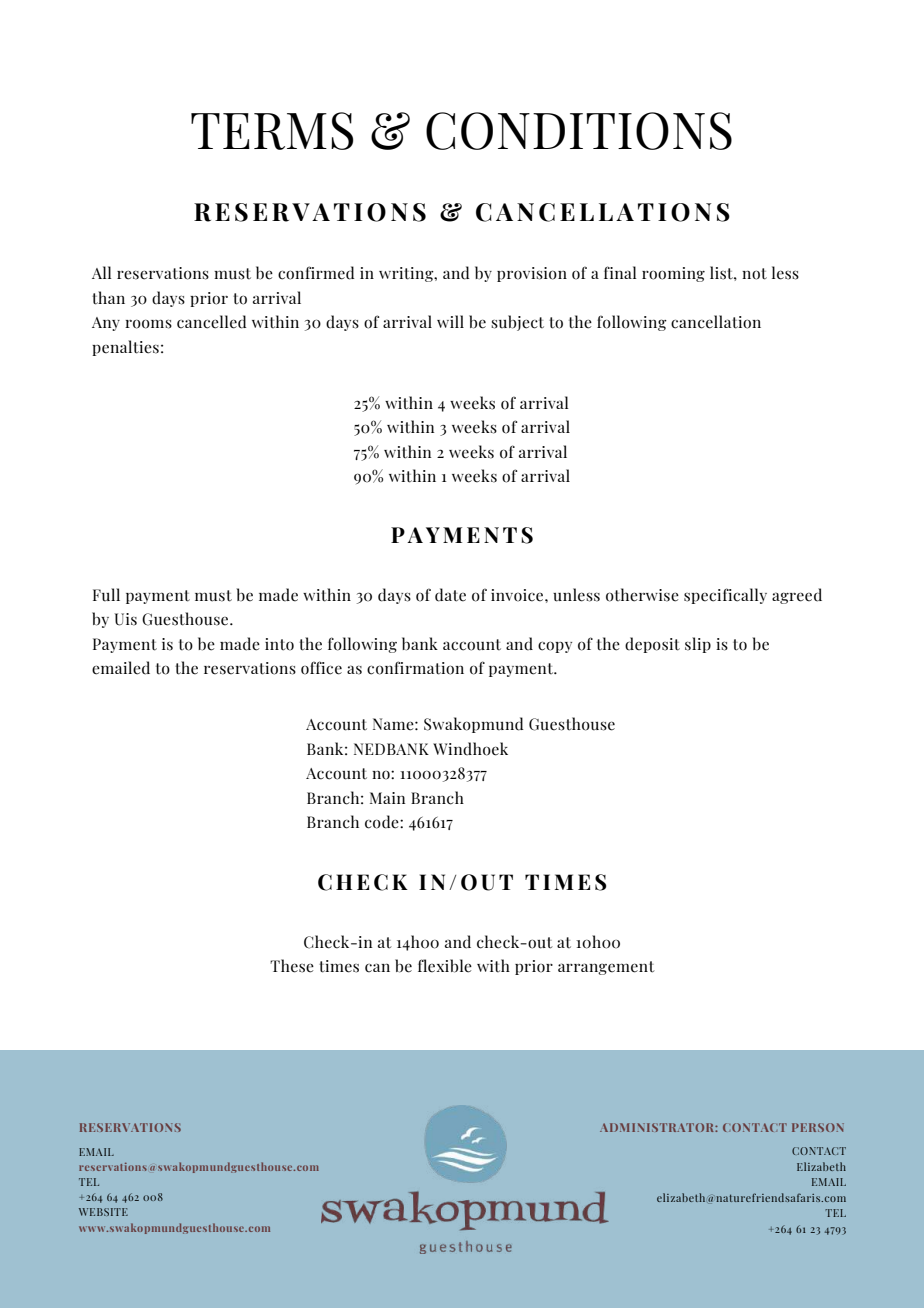 Image resolution: width=924 pixels, height=1308 pixels. I want to click on will, so click(450, 321).
